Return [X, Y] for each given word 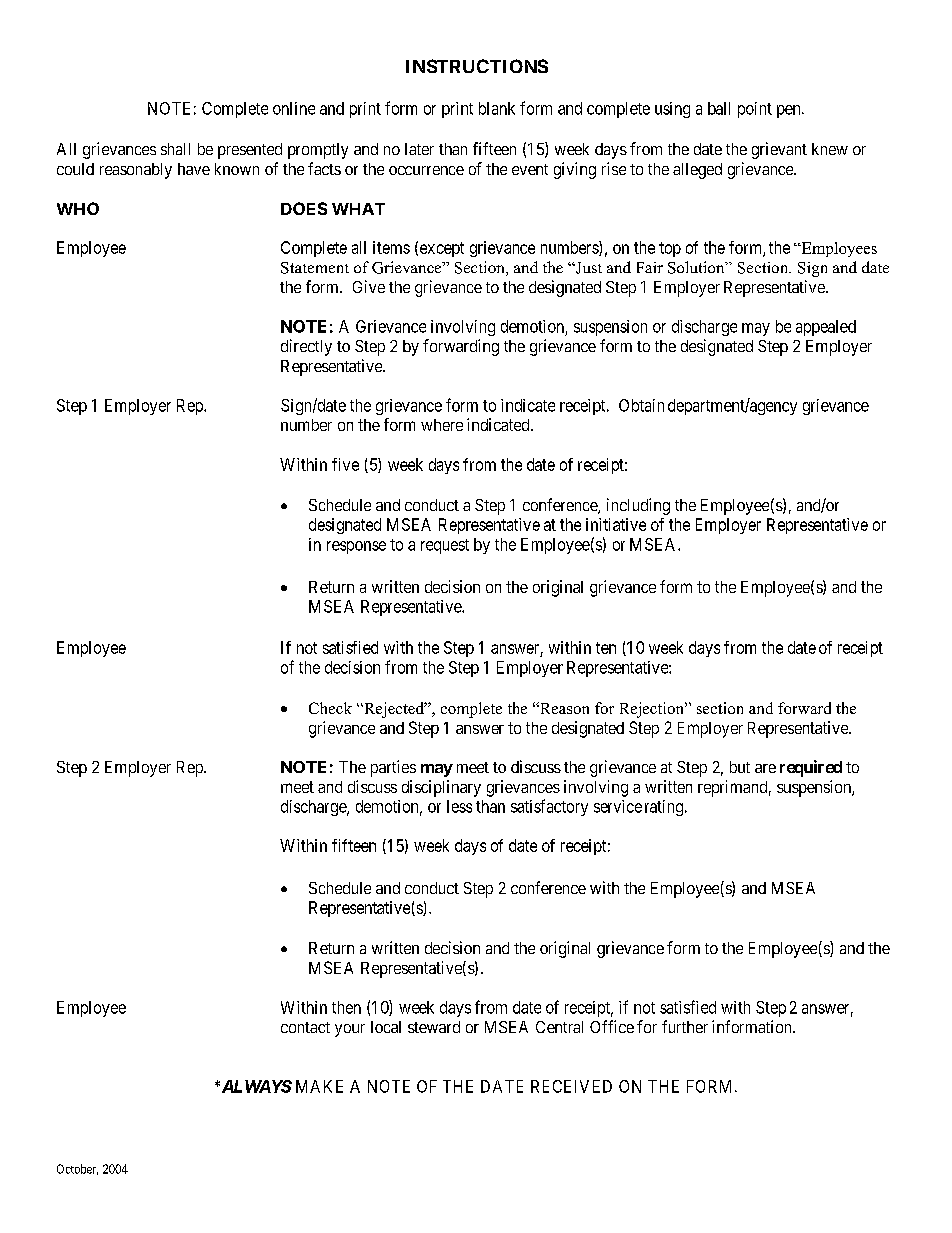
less [459, 806]
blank [497, 108]
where [442, 425]
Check [330, 708]
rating [664, 808]
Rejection [653, 710]
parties [393, 768]
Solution [697, 267]
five [345, 464]
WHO [78, 208]
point [755, 110]
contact [305, 1027]
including [638, 506]
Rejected [394, 710]
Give [369, 286]
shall [175, 149]
